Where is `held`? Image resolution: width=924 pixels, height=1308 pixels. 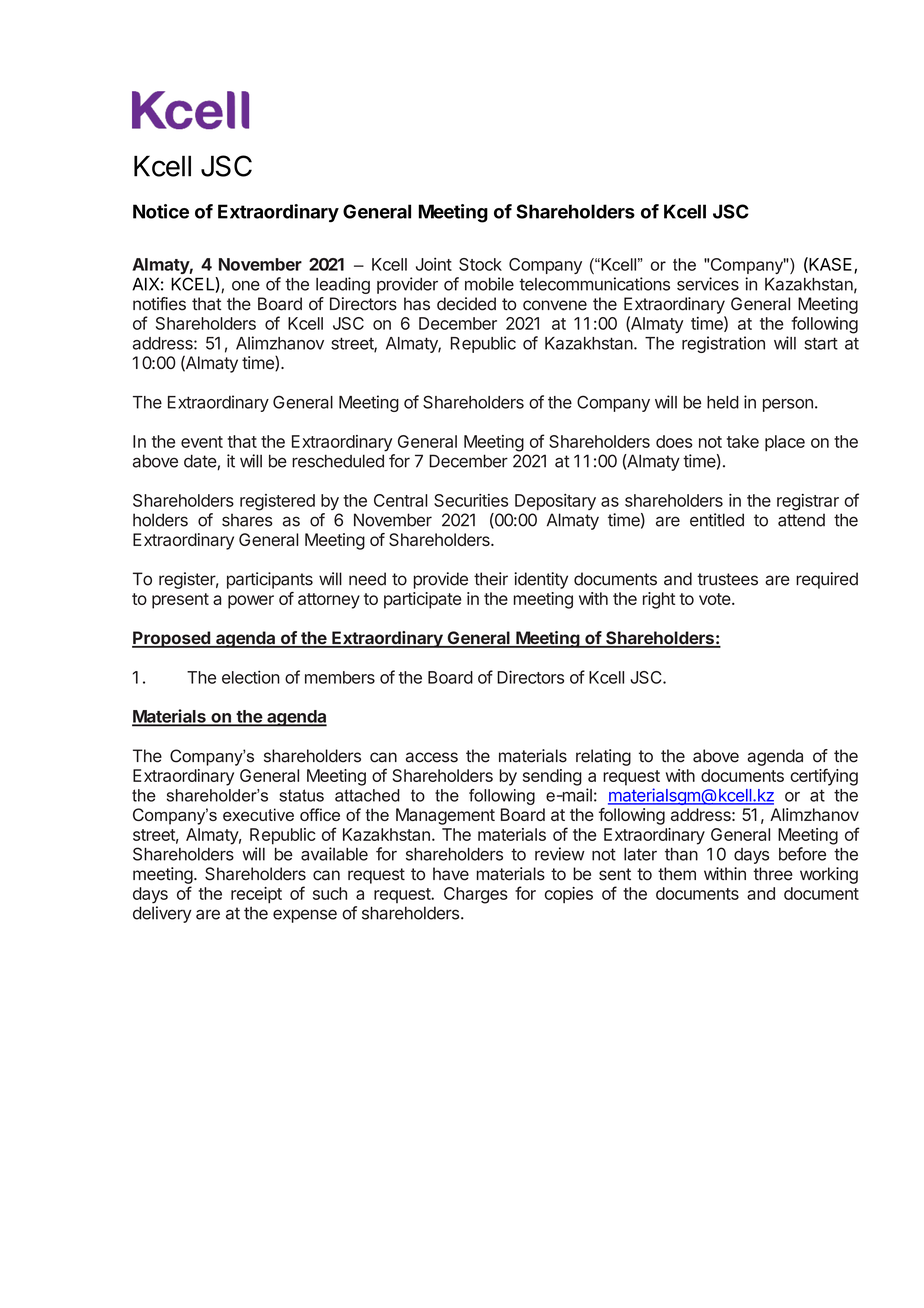 held is located at coordinates (723, 402).
